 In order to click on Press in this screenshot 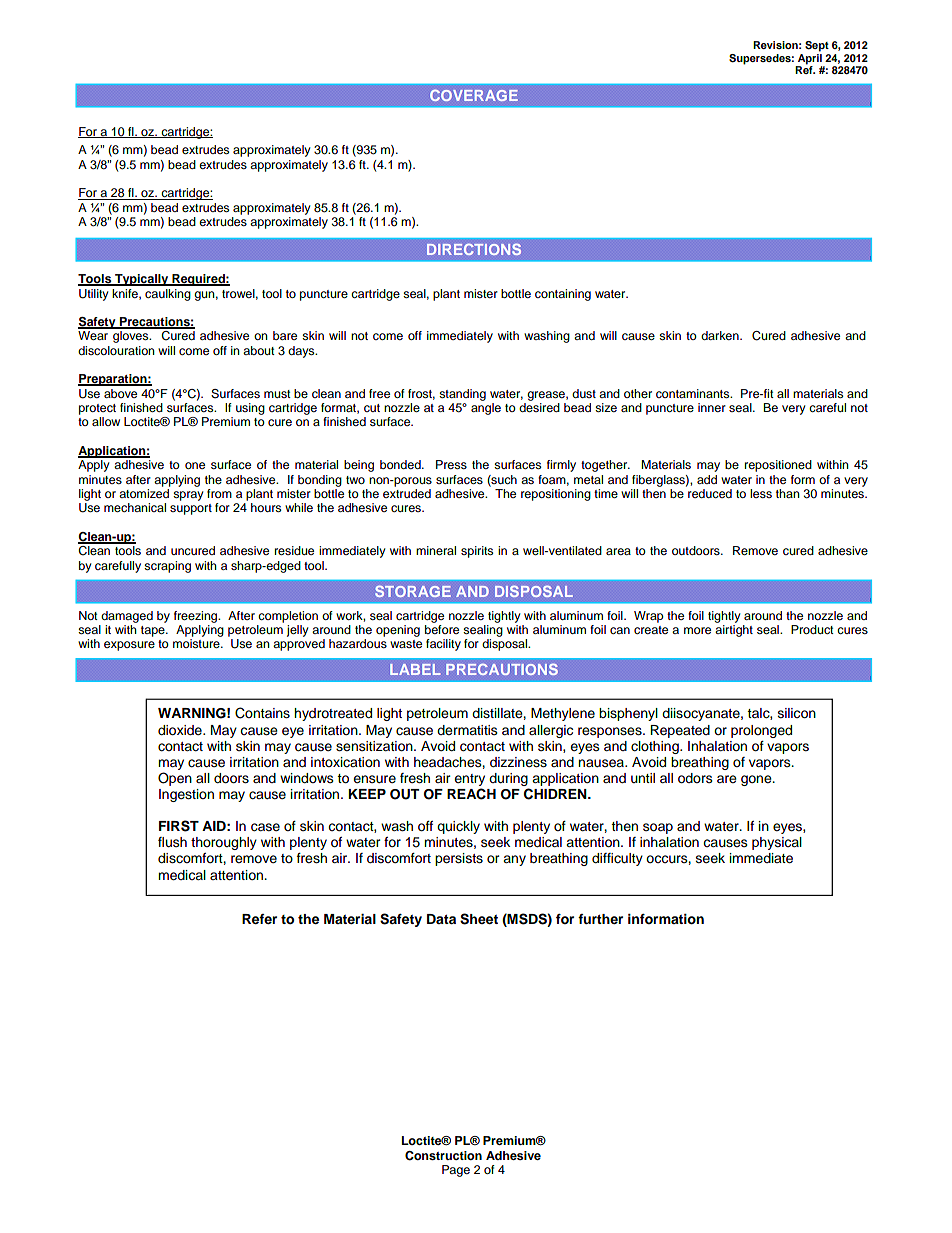, I will do `click(451, 464)`.
